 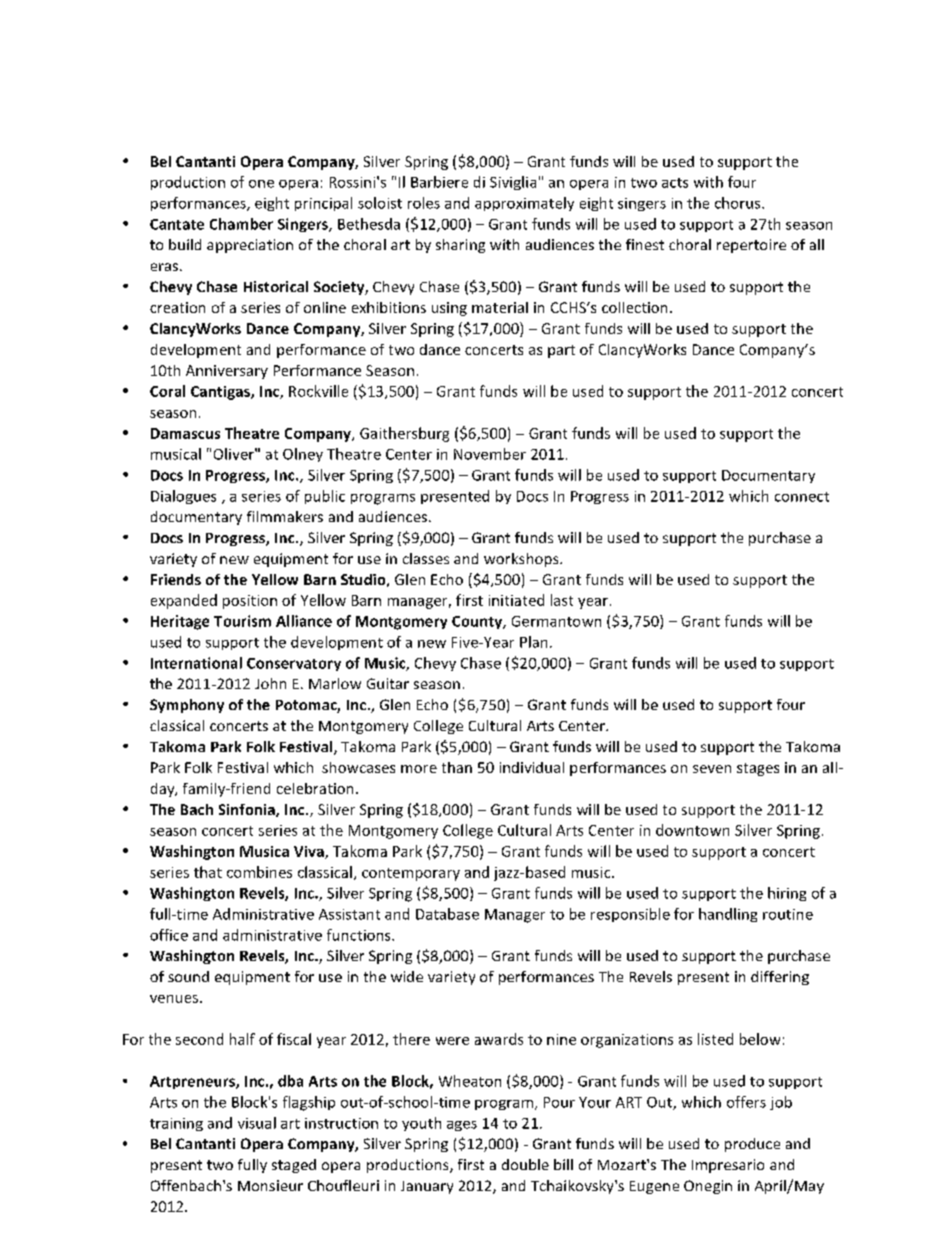 What do you see at coordinates (728, 1166) in the screenshot?
I see `Impresario` at bounding box center [728, 1166].
